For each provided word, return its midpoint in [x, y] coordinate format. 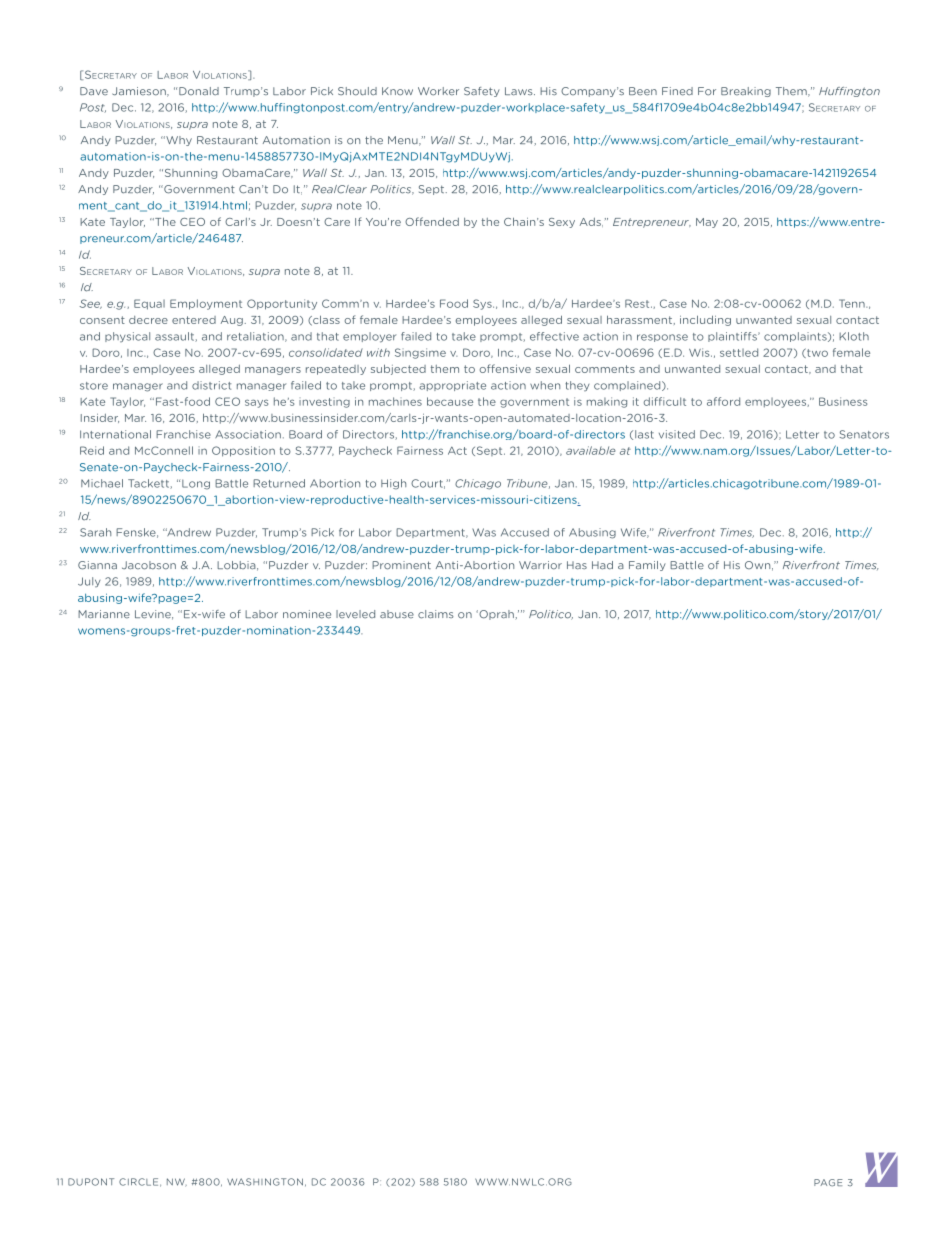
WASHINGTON [265, 1182]
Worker [438, 91]
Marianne [104, 614]
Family [647, 566]
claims [436, 614]
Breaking [746, 92]
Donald [199, 91]
